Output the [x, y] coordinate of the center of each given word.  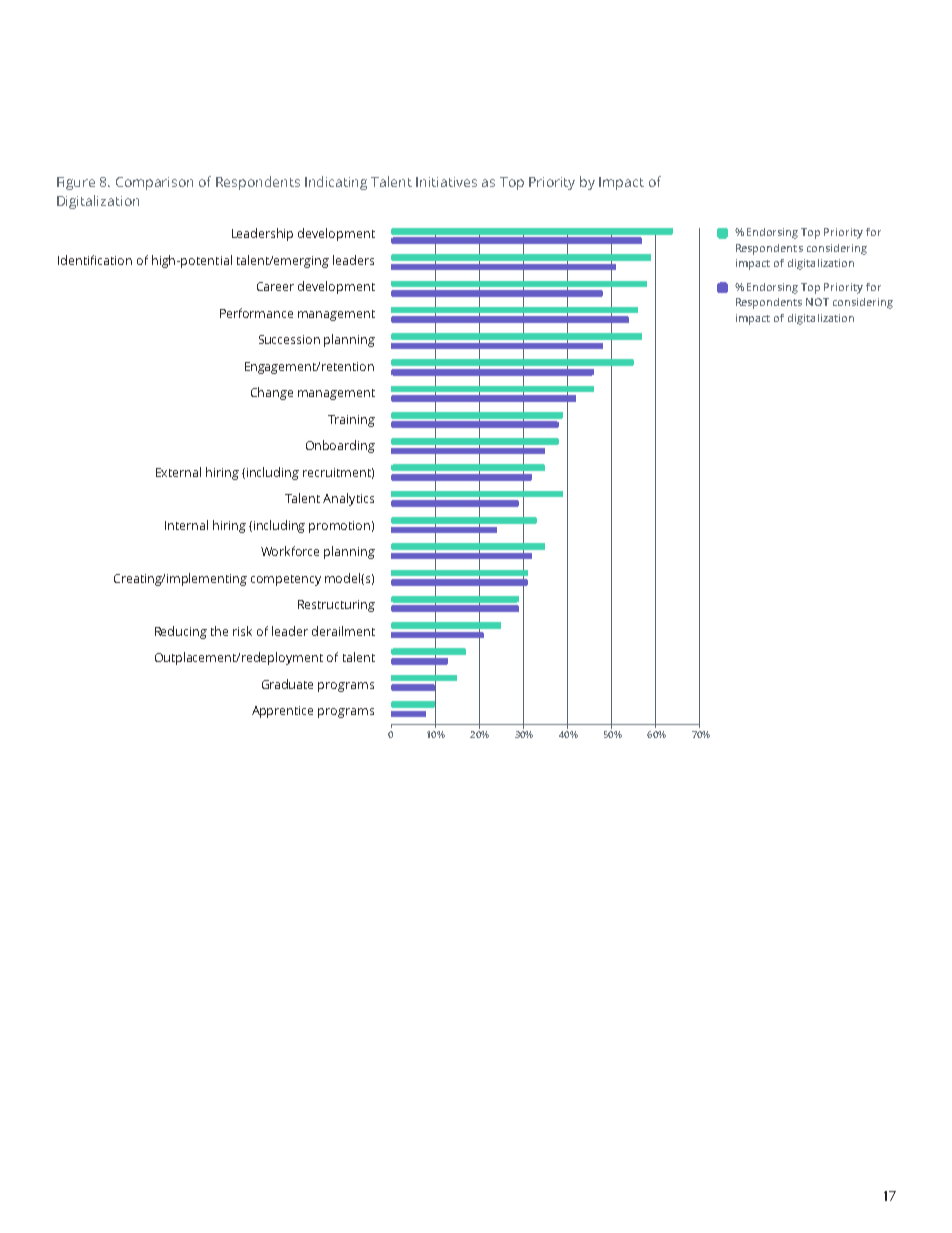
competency [286, 580]
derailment [343, 631]
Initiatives [446, 182]
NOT [817, 302]
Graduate [287, 684]
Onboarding [340, 446]
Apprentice [282, 712]
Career [275, 286]
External [178, 472]
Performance [256, 313]
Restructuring [336, 606]
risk [242, 631]
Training [351, 421]
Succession [289, 339]
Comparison [154, 183]
